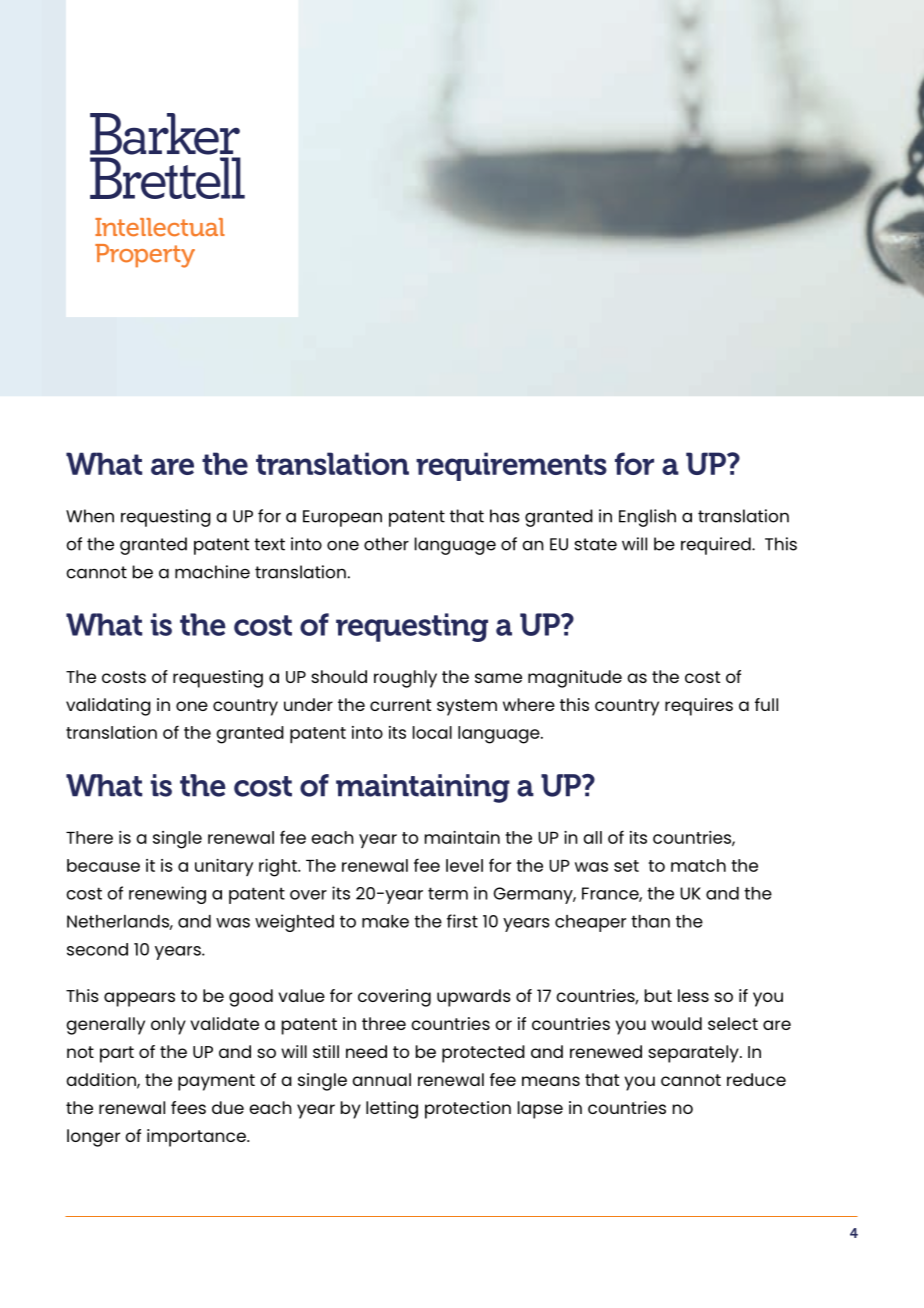 This screenshot has height=1308, width=924. I want to click on letting, so click(392, 1110).
